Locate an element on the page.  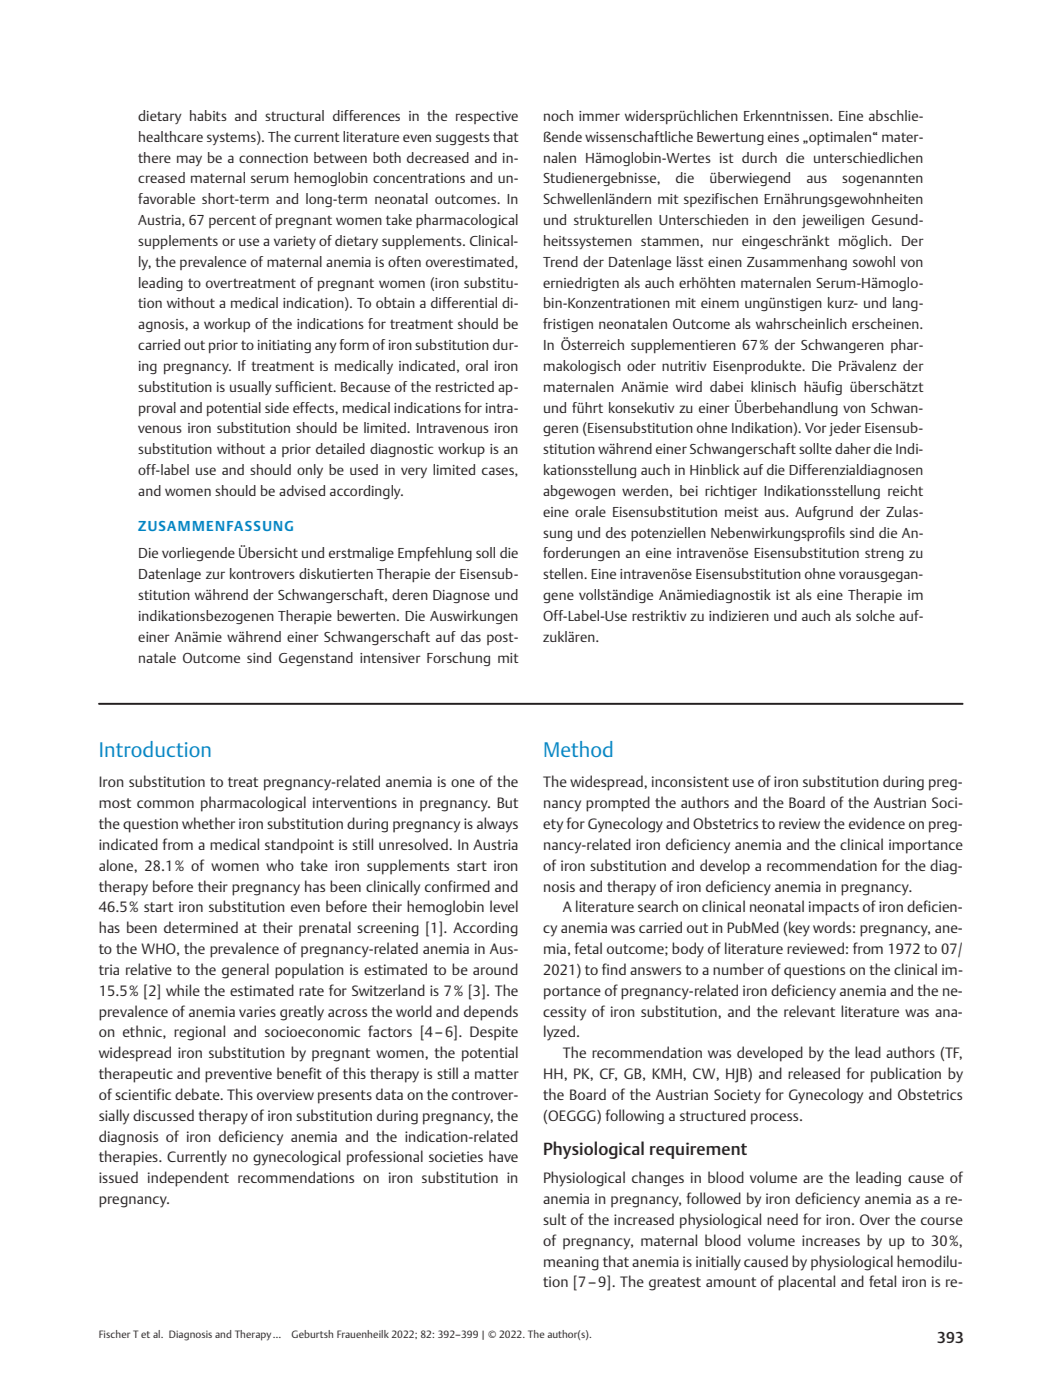
werden is located at coordinates (645, 490).
